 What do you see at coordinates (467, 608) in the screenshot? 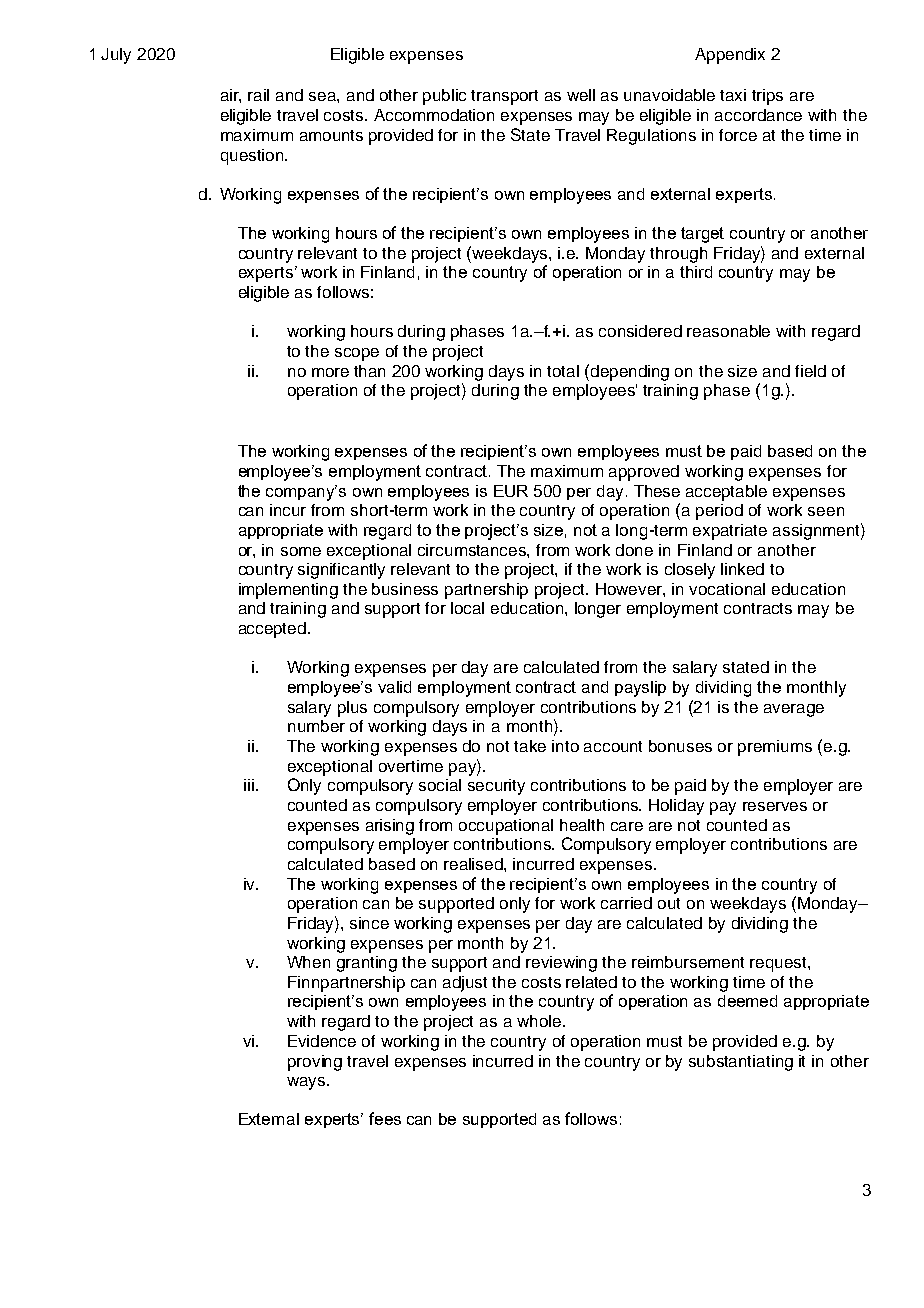
I see `local` at bounding box center [467, 608].
